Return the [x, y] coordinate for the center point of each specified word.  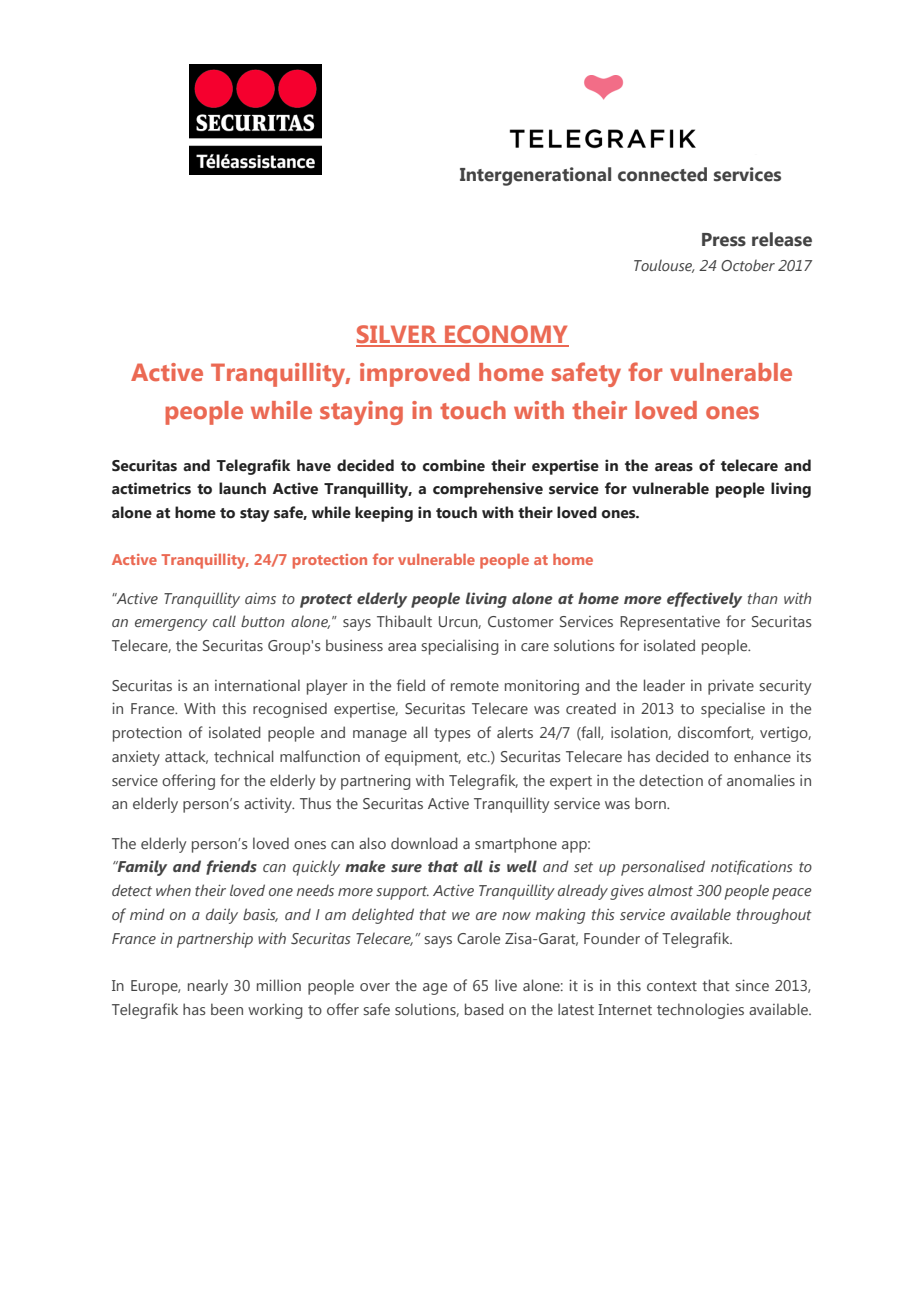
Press [724, 240]
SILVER [397, 335]
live [506, 985]
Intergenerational [535, 176]
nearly [208, 987]
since [752, 985]
